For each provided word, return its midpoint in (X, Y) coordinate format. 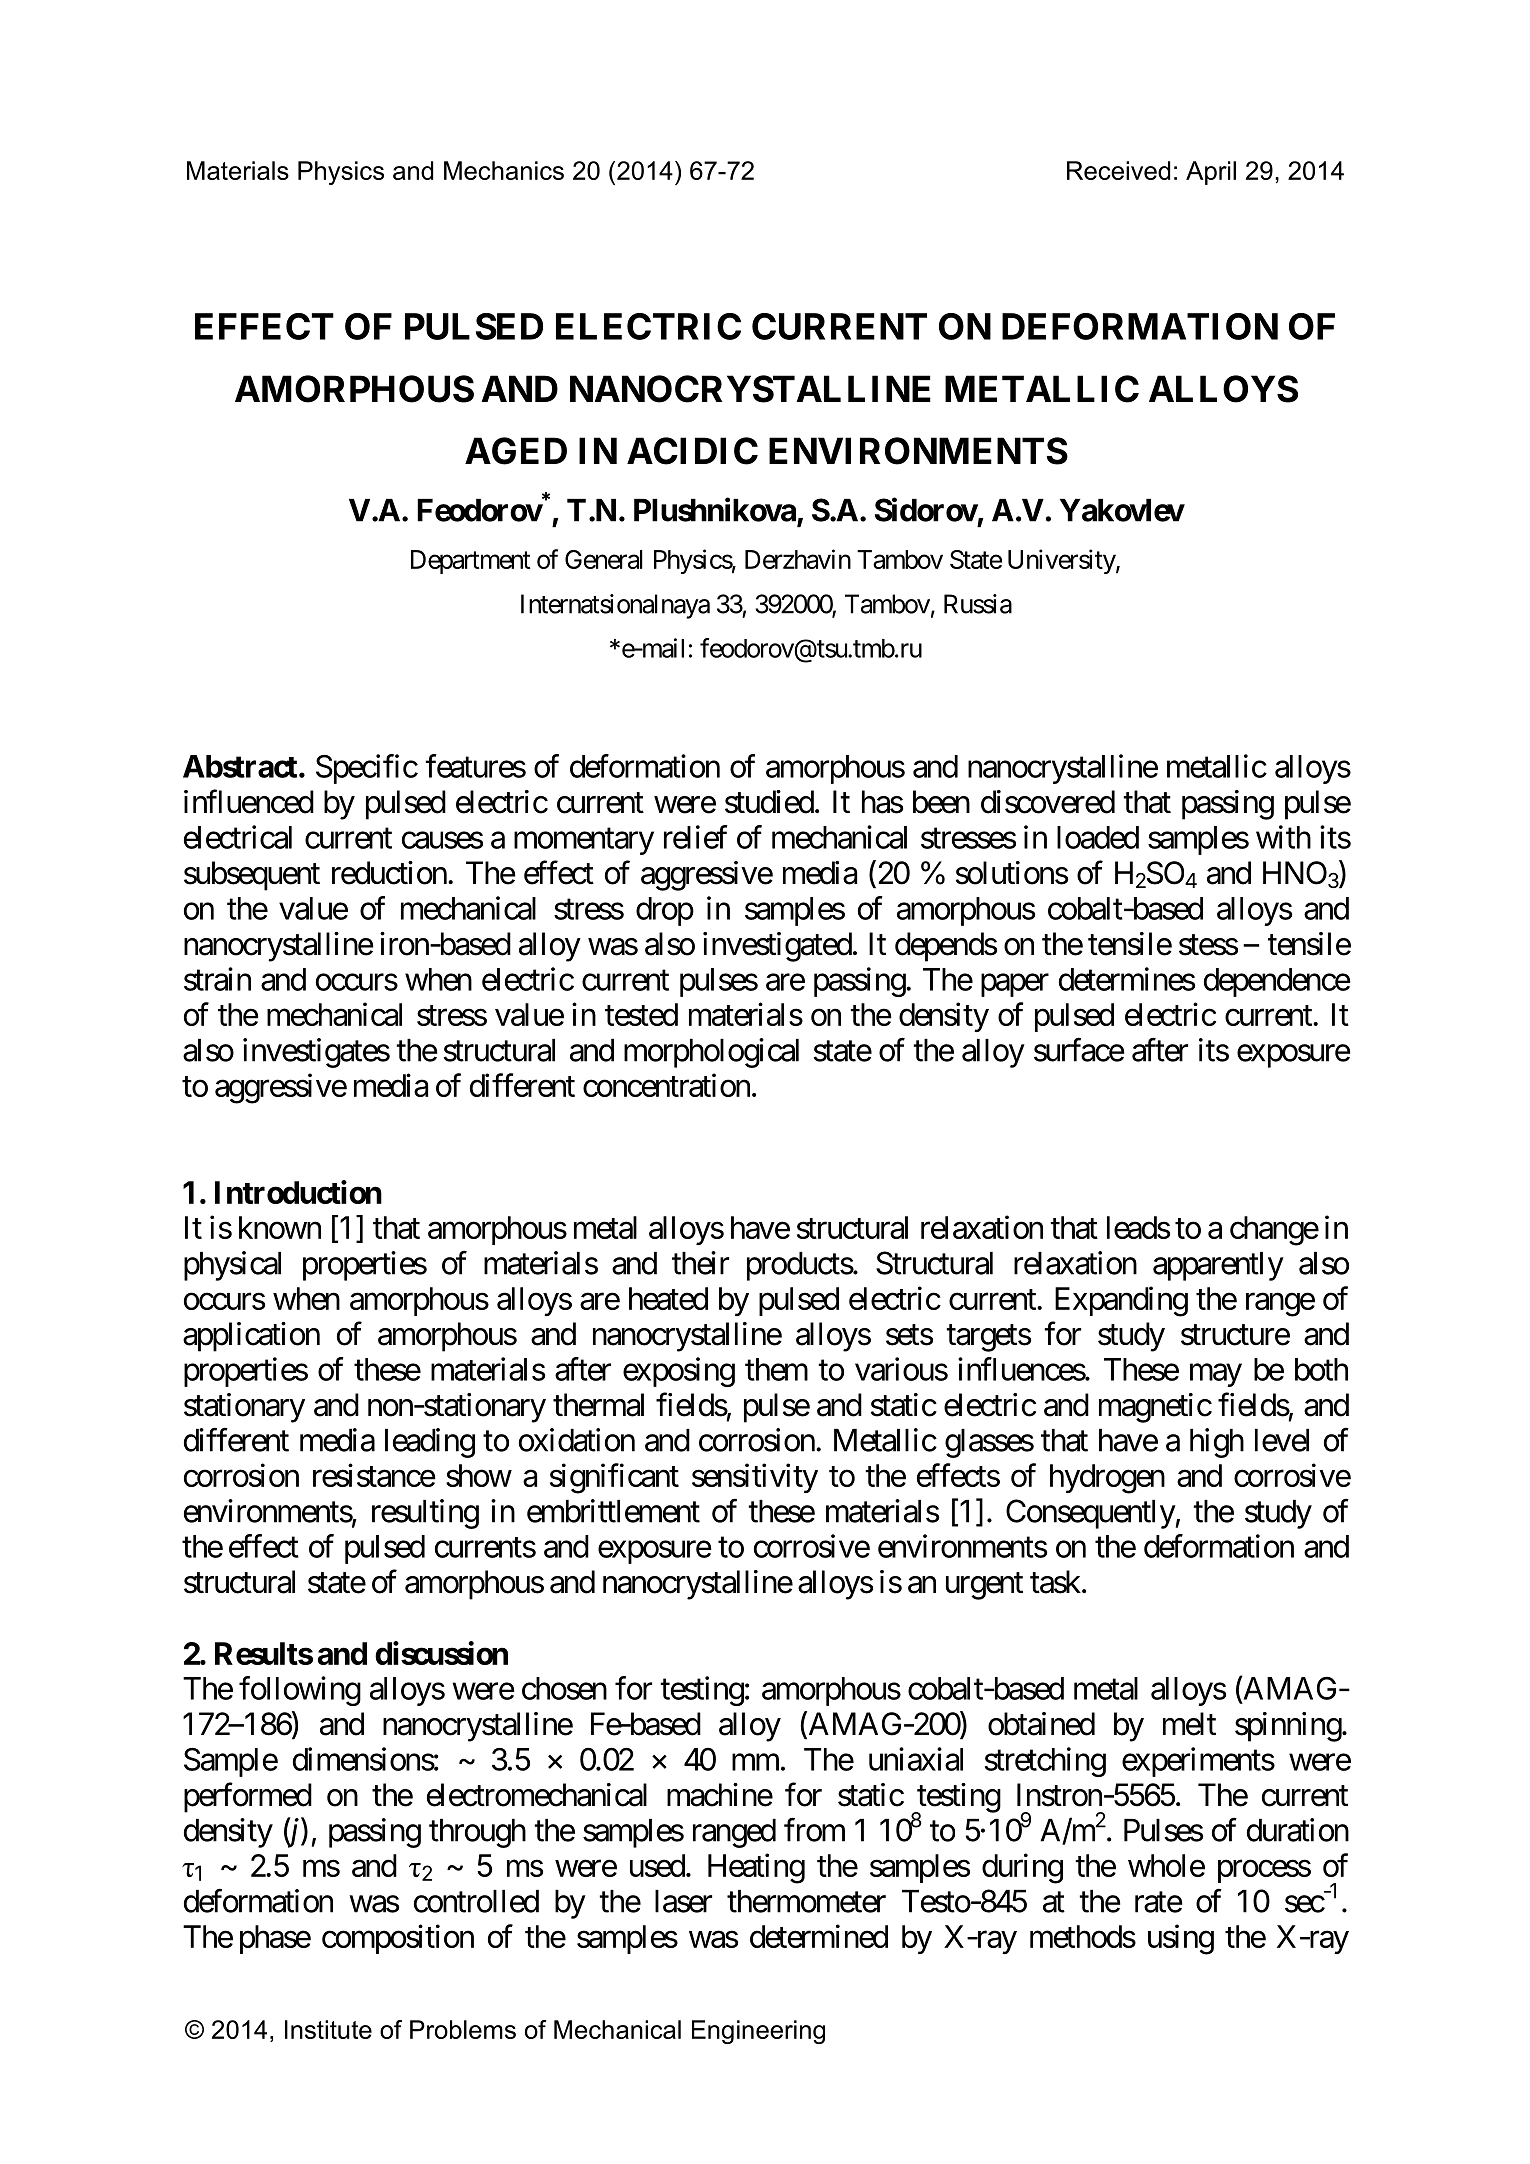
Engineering (758, 2032)
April (1211, 173)
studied (769, 802)
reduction (389, 873)
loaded (1098, 837)
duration (1298, 1830)
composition (398, 1939)
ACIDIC (692, 451)
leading (430, 1443)
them (776, 1369)
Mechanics (504, 170)
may (1216, 1375)
